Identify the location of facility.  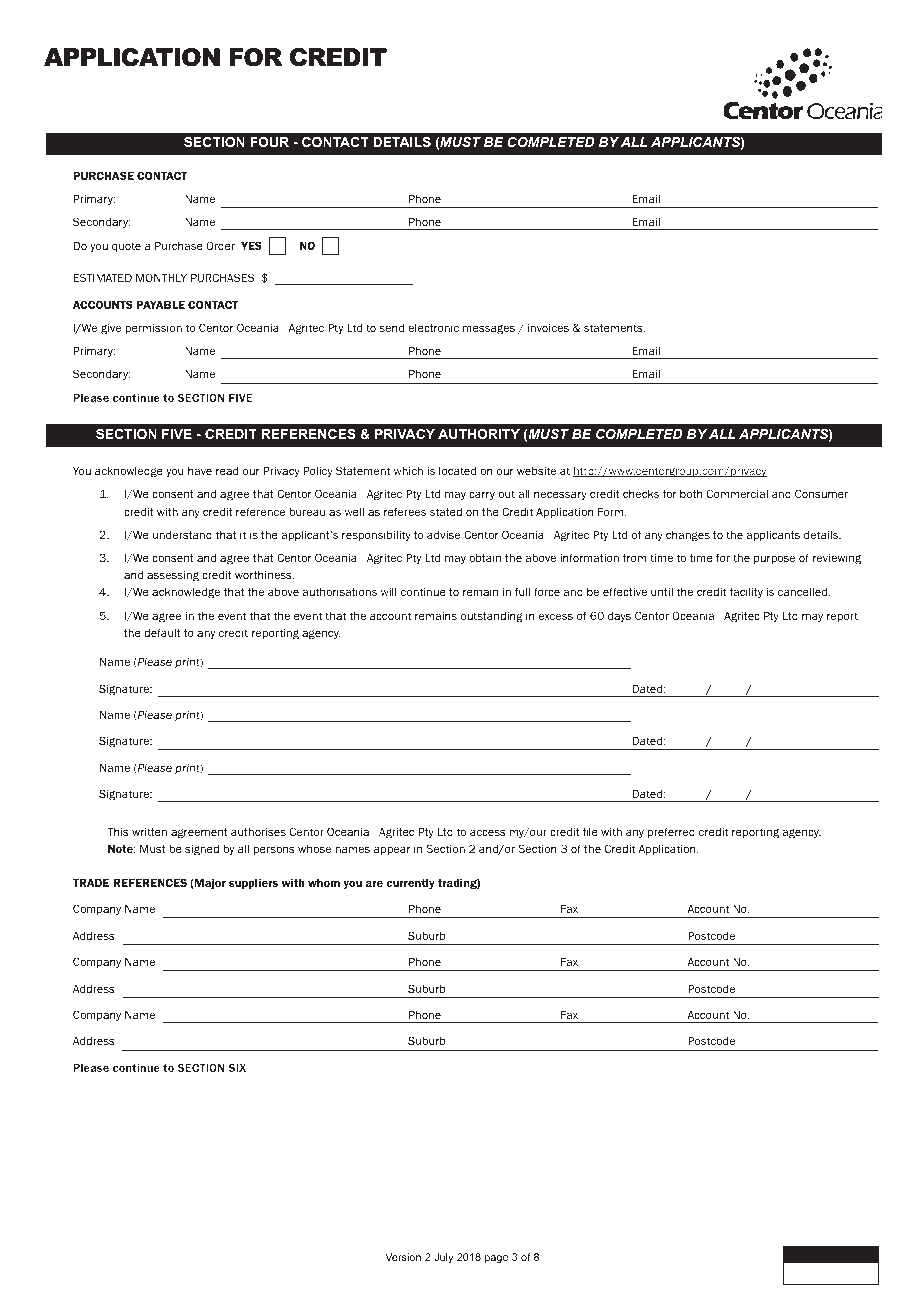
(746, 592).
